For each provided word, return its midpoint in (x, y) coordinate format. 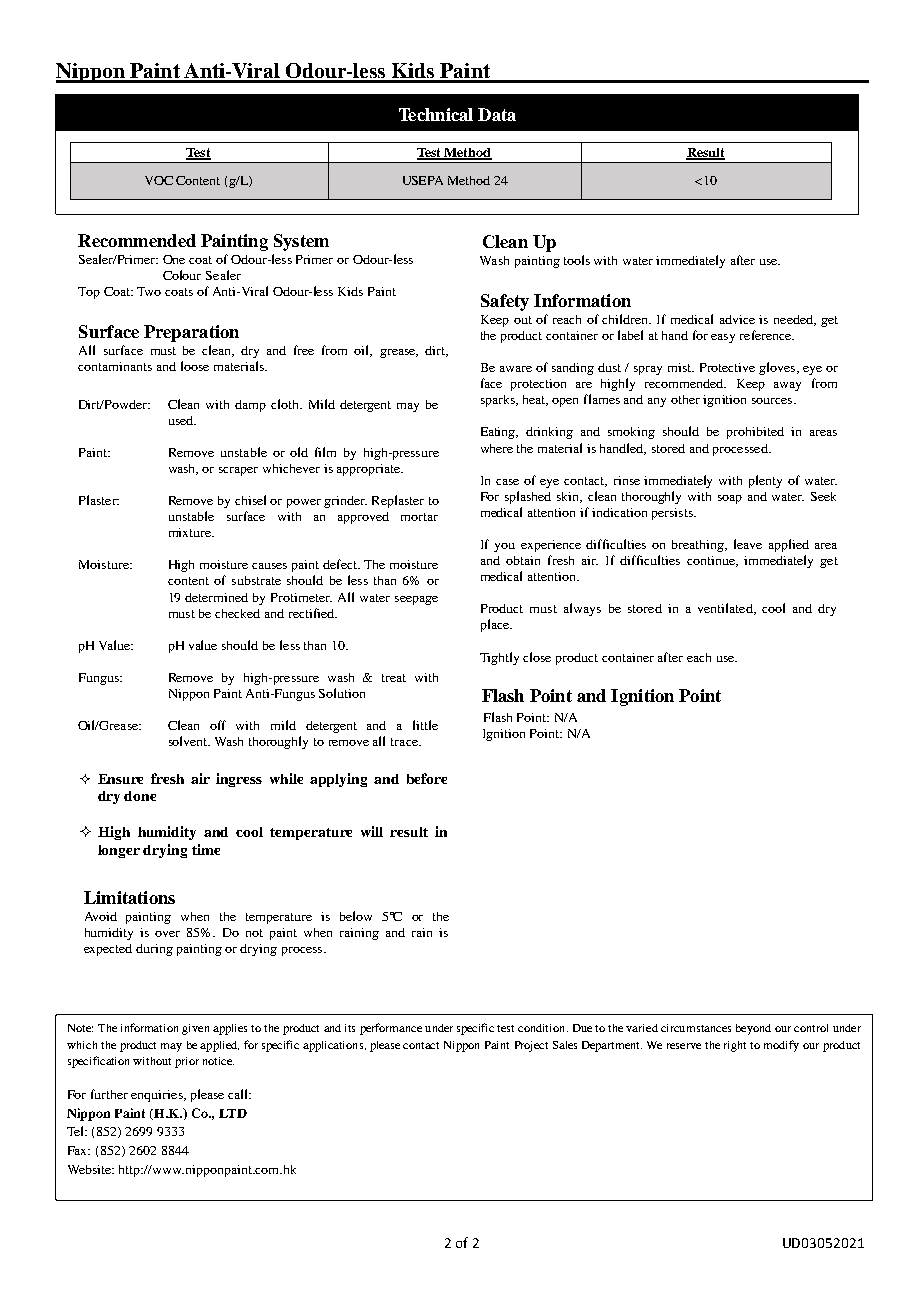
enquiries (158, 1096)
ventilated (726, 609)
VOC (159, 180)
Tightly (499, 658)
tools (577, 260)
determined (216, 597)
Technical (436, 114)
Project (531, 1046)
